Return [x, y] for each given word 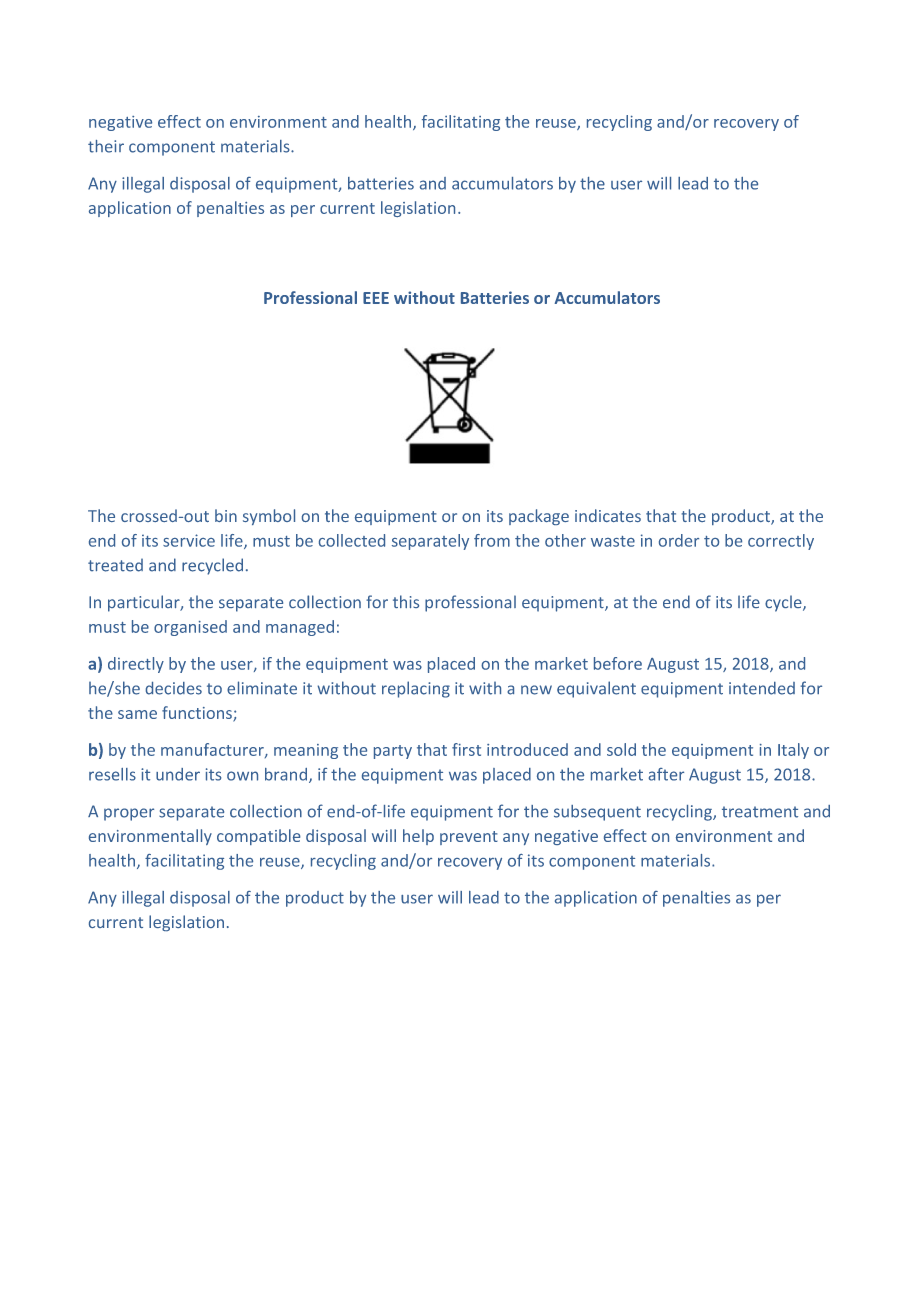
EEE [376, 298]
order [679, 540]
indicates [608, 515]
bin [226, 515]
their [106, 146]
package [539, 517]
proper [129, 814]
